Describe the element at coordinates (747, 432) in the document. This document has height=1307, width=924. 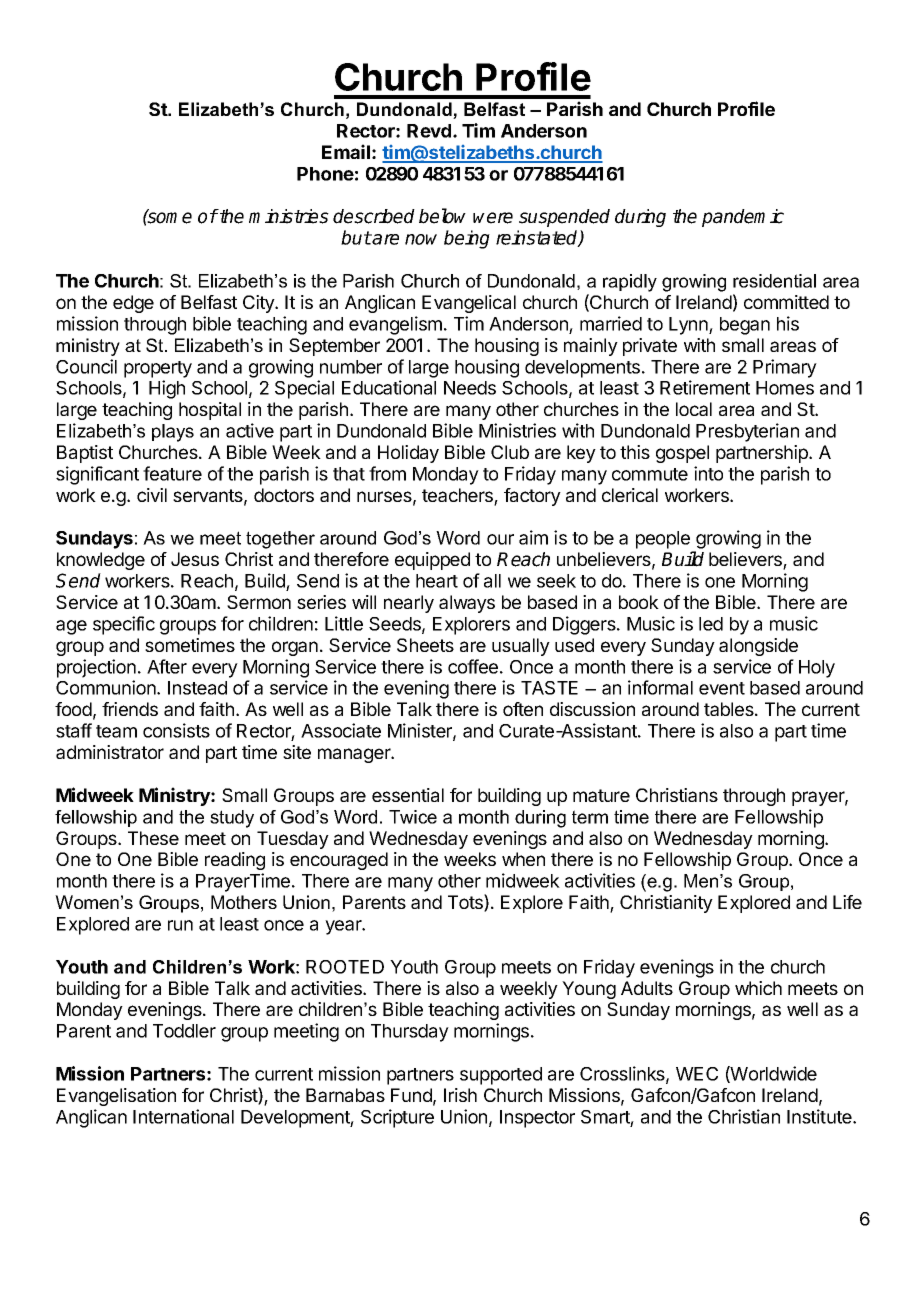
I see `Presbyterian` at that location.
